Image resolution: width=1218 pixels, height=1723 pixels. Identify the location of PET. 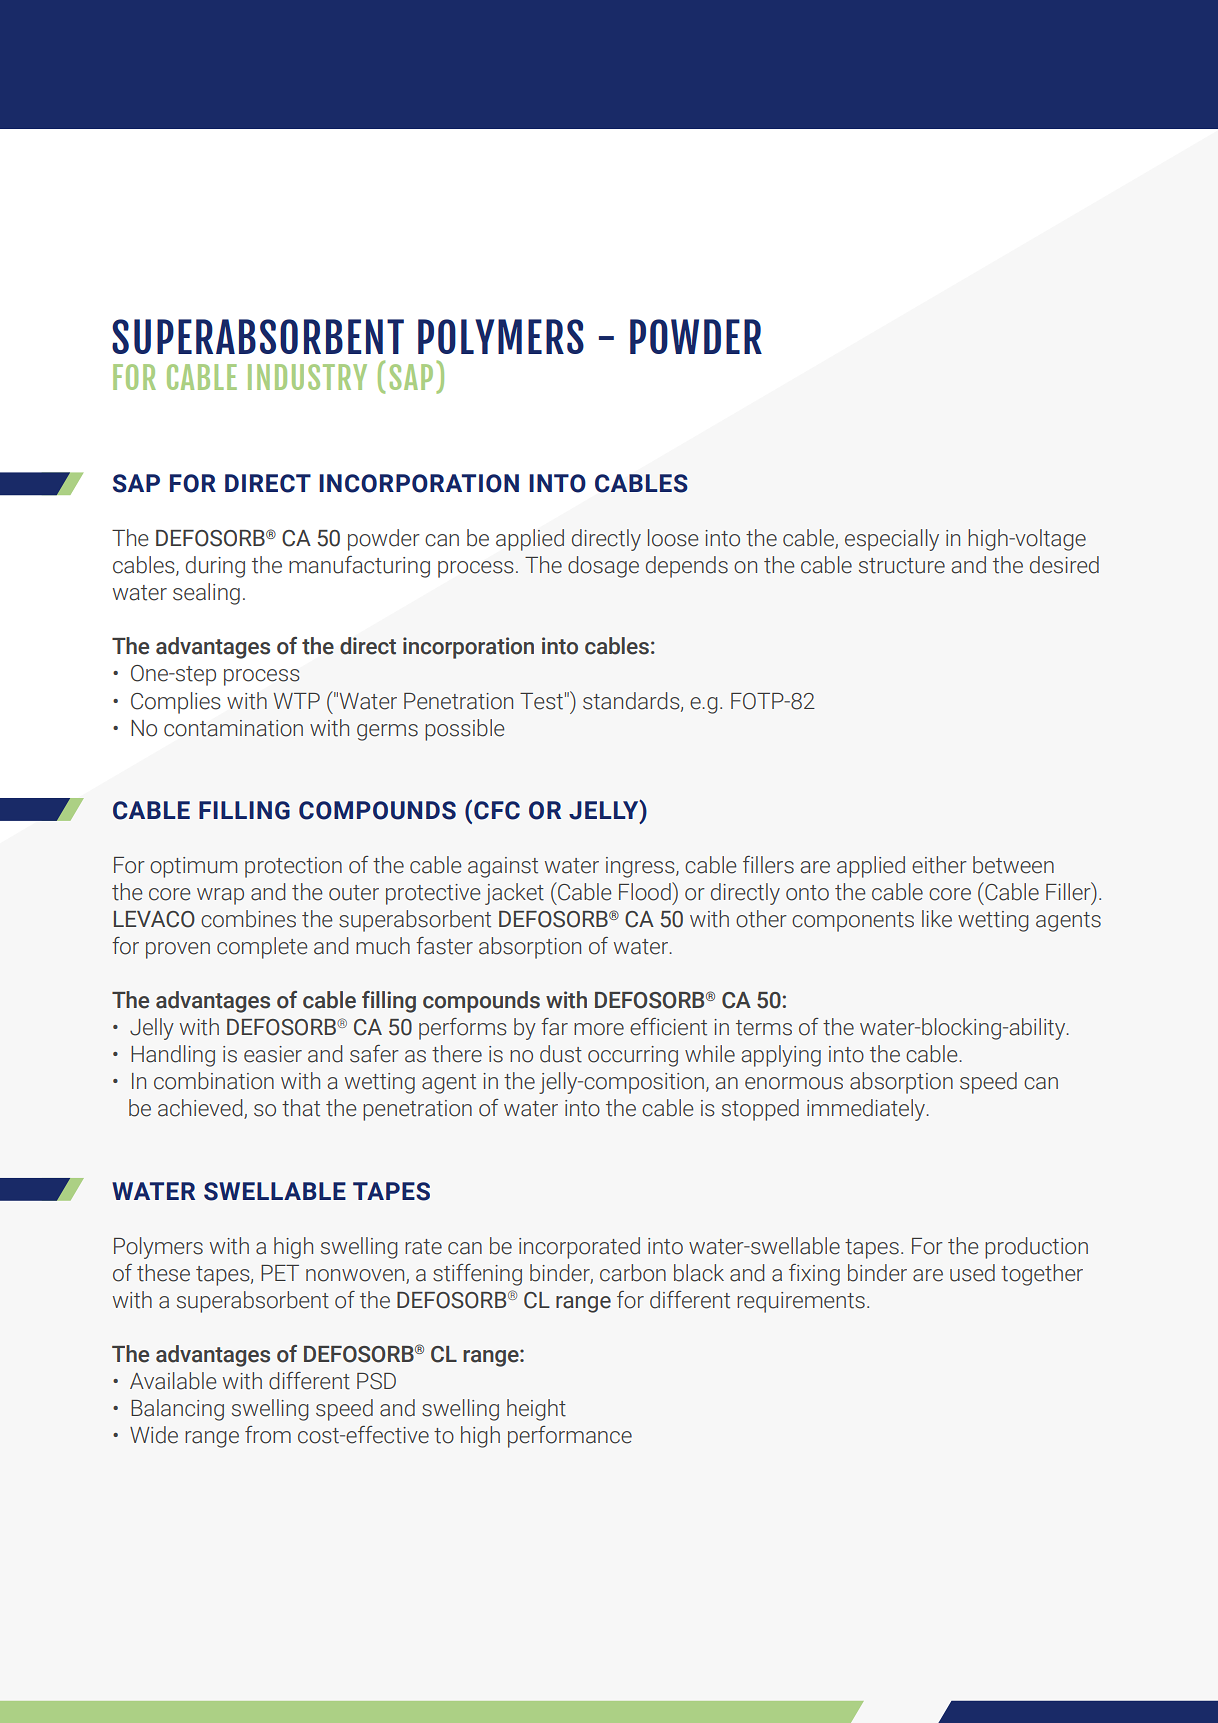
(280, 1273).
